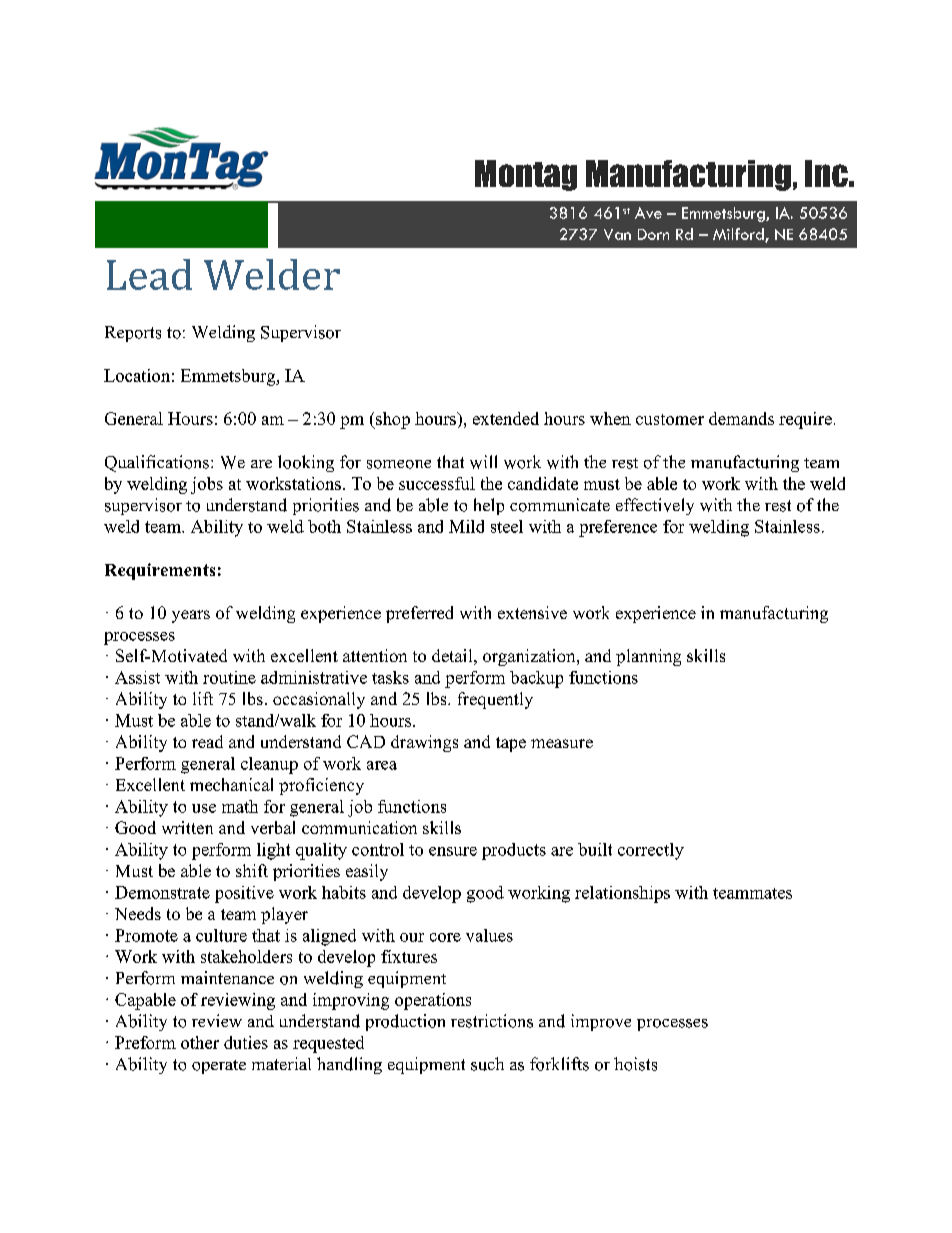  Describe the element at coordinates (648, 213) in the screenshot. I see `Ave` at that location.
